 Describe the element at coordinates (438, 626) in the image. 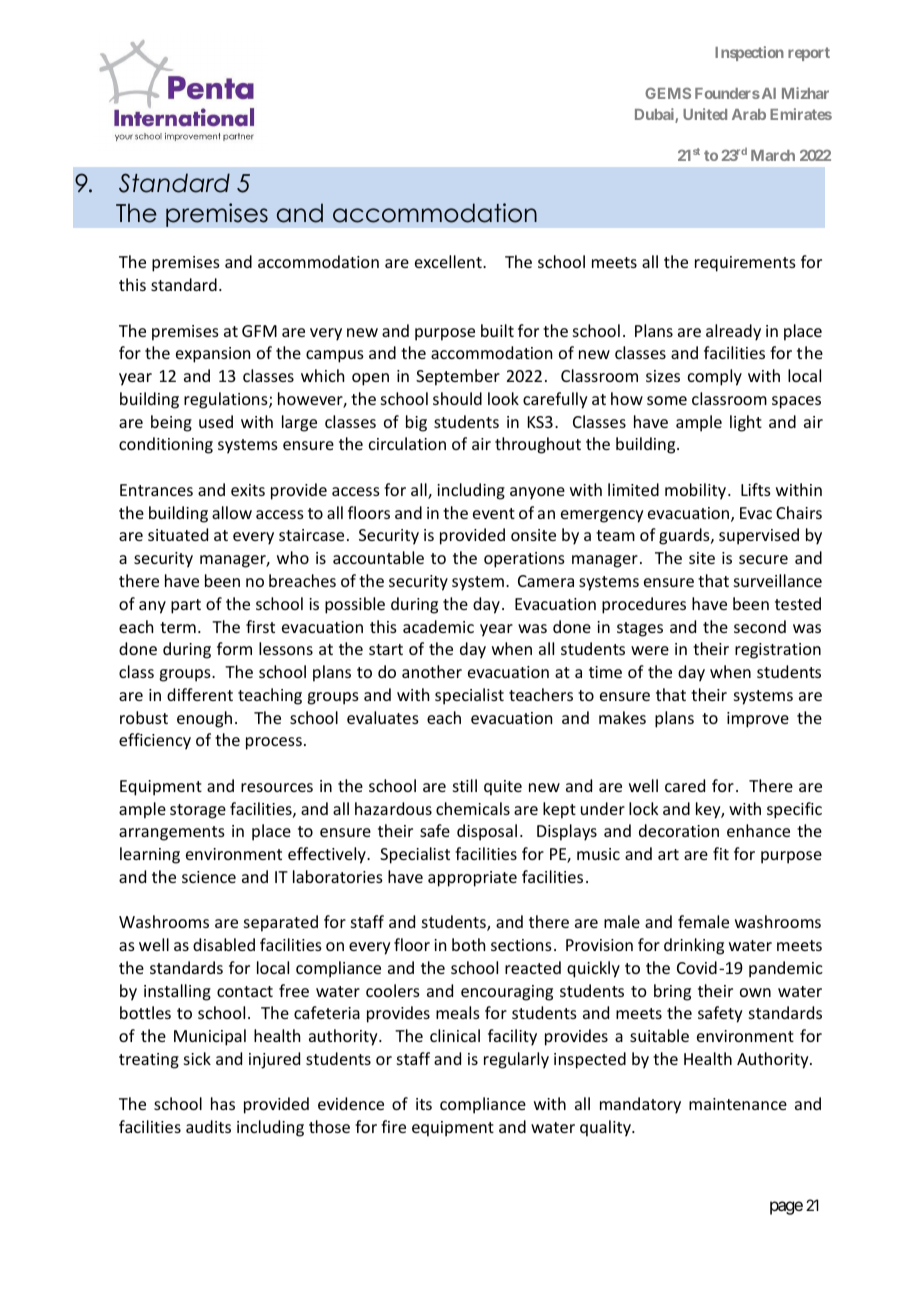

I see `academic` at that location.
